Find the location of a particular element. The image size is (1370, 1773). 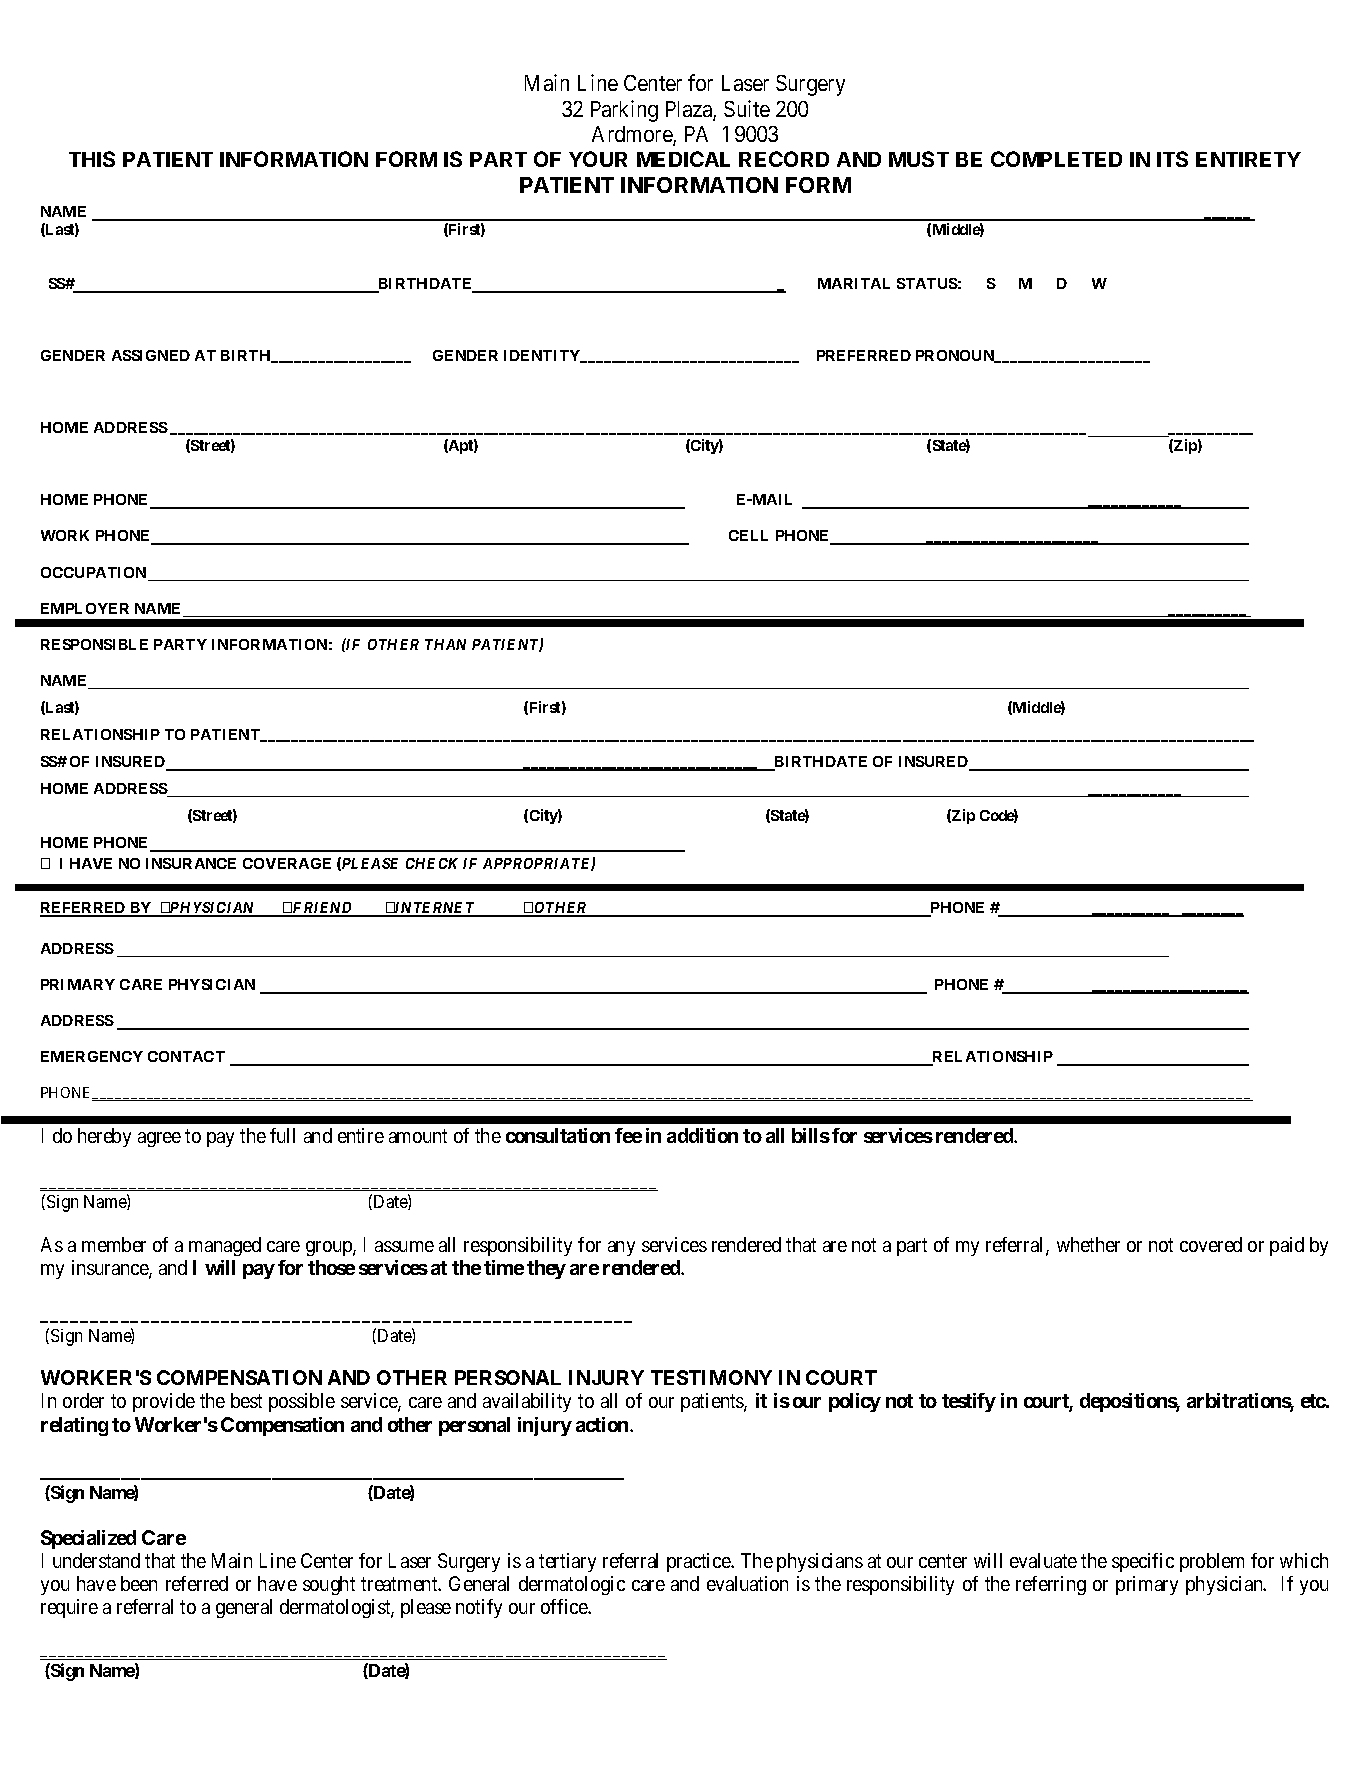

CHECK is located at coordinates (432, 863).
